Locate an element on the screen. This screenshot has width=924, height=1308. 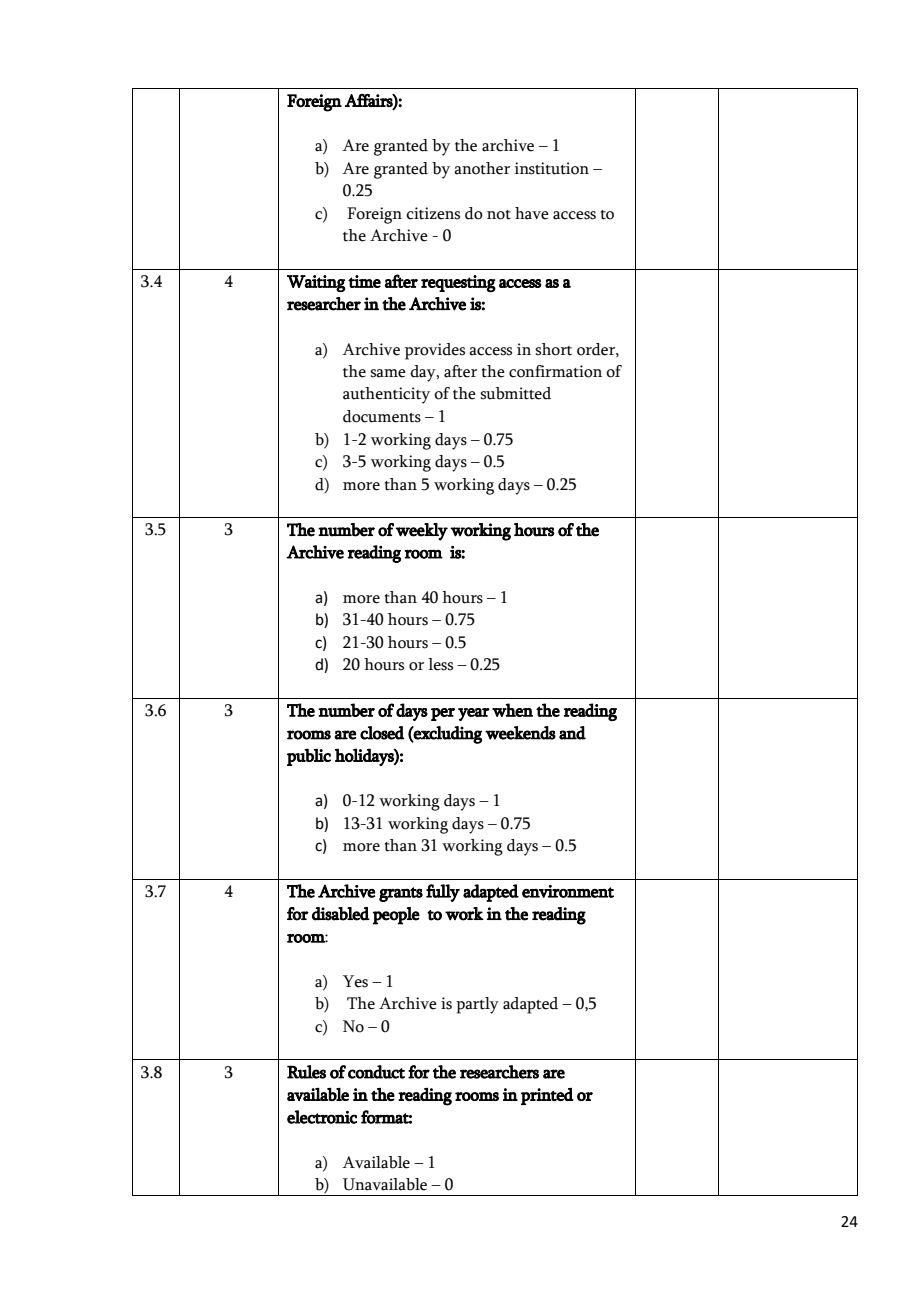
documents is located at coordinates (382, 416).
